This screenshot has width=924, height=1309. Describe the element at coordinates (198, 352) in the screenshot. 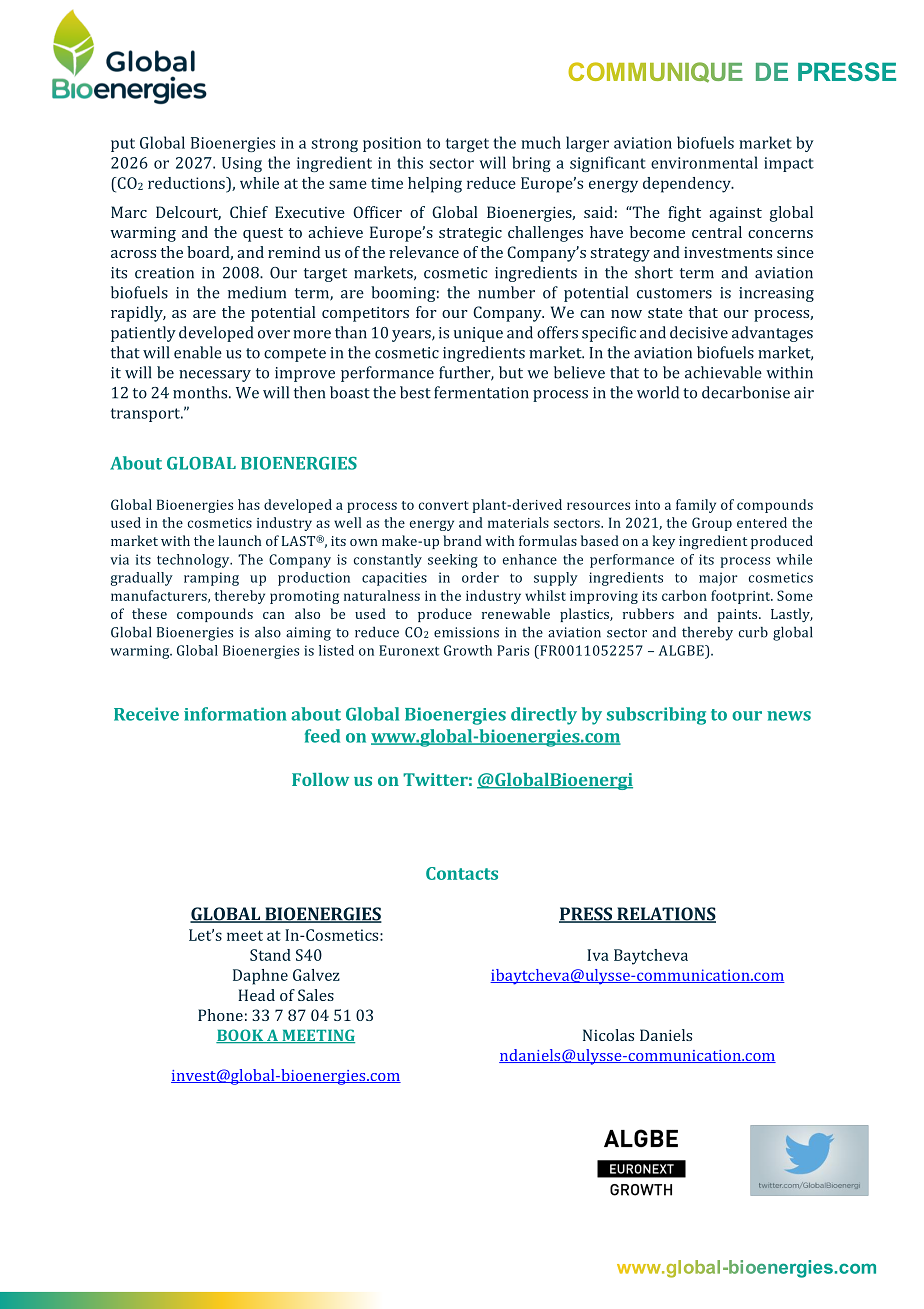

I see `enable` at that location.
